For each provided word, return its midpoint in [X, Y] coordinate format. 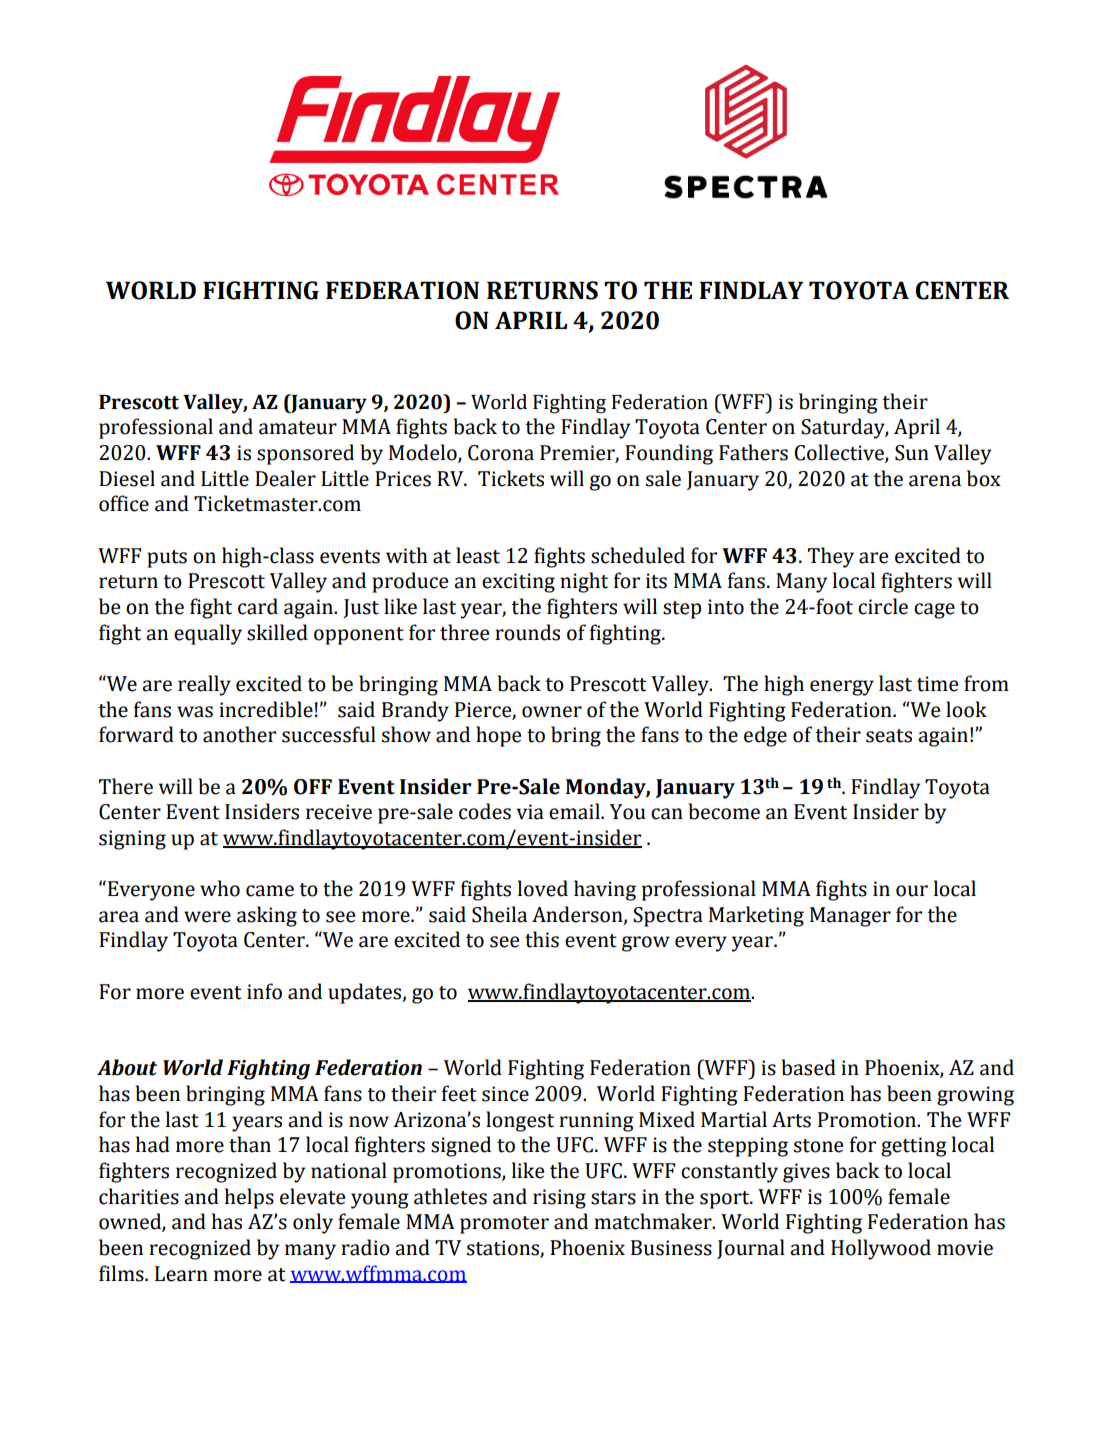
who [220, 888]
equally [208, 634]
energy [842, 688]
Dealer [285, 478]
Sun [912, 453]
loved [543, 888]
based [808, 1067]
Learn [181, 1274]
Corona [501, 453]
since [505, 1094]
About [127, 1067]
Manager [850, 917]
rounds [527, 632]
